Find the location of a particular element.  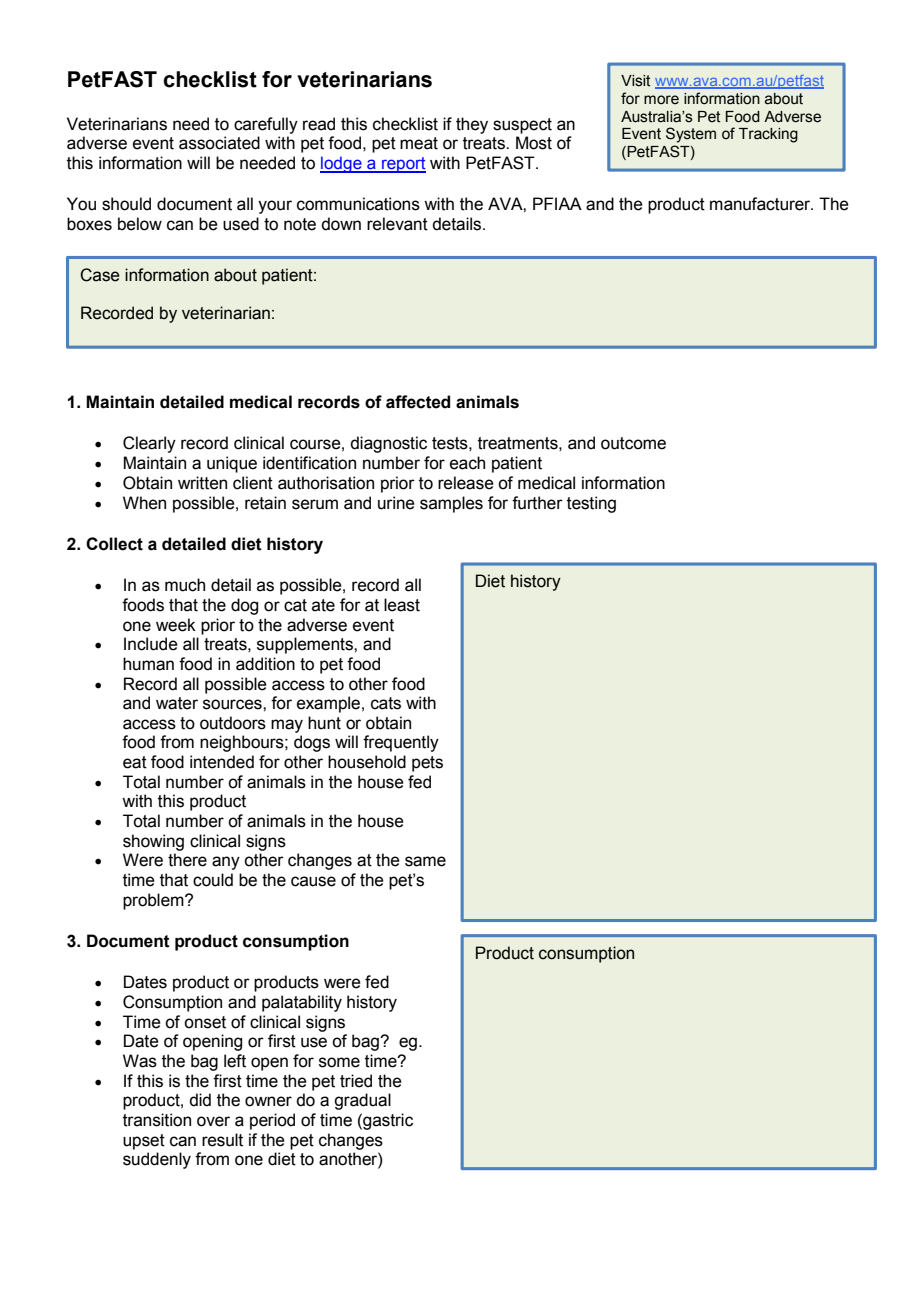

same is located at coordinates (425, 861).
